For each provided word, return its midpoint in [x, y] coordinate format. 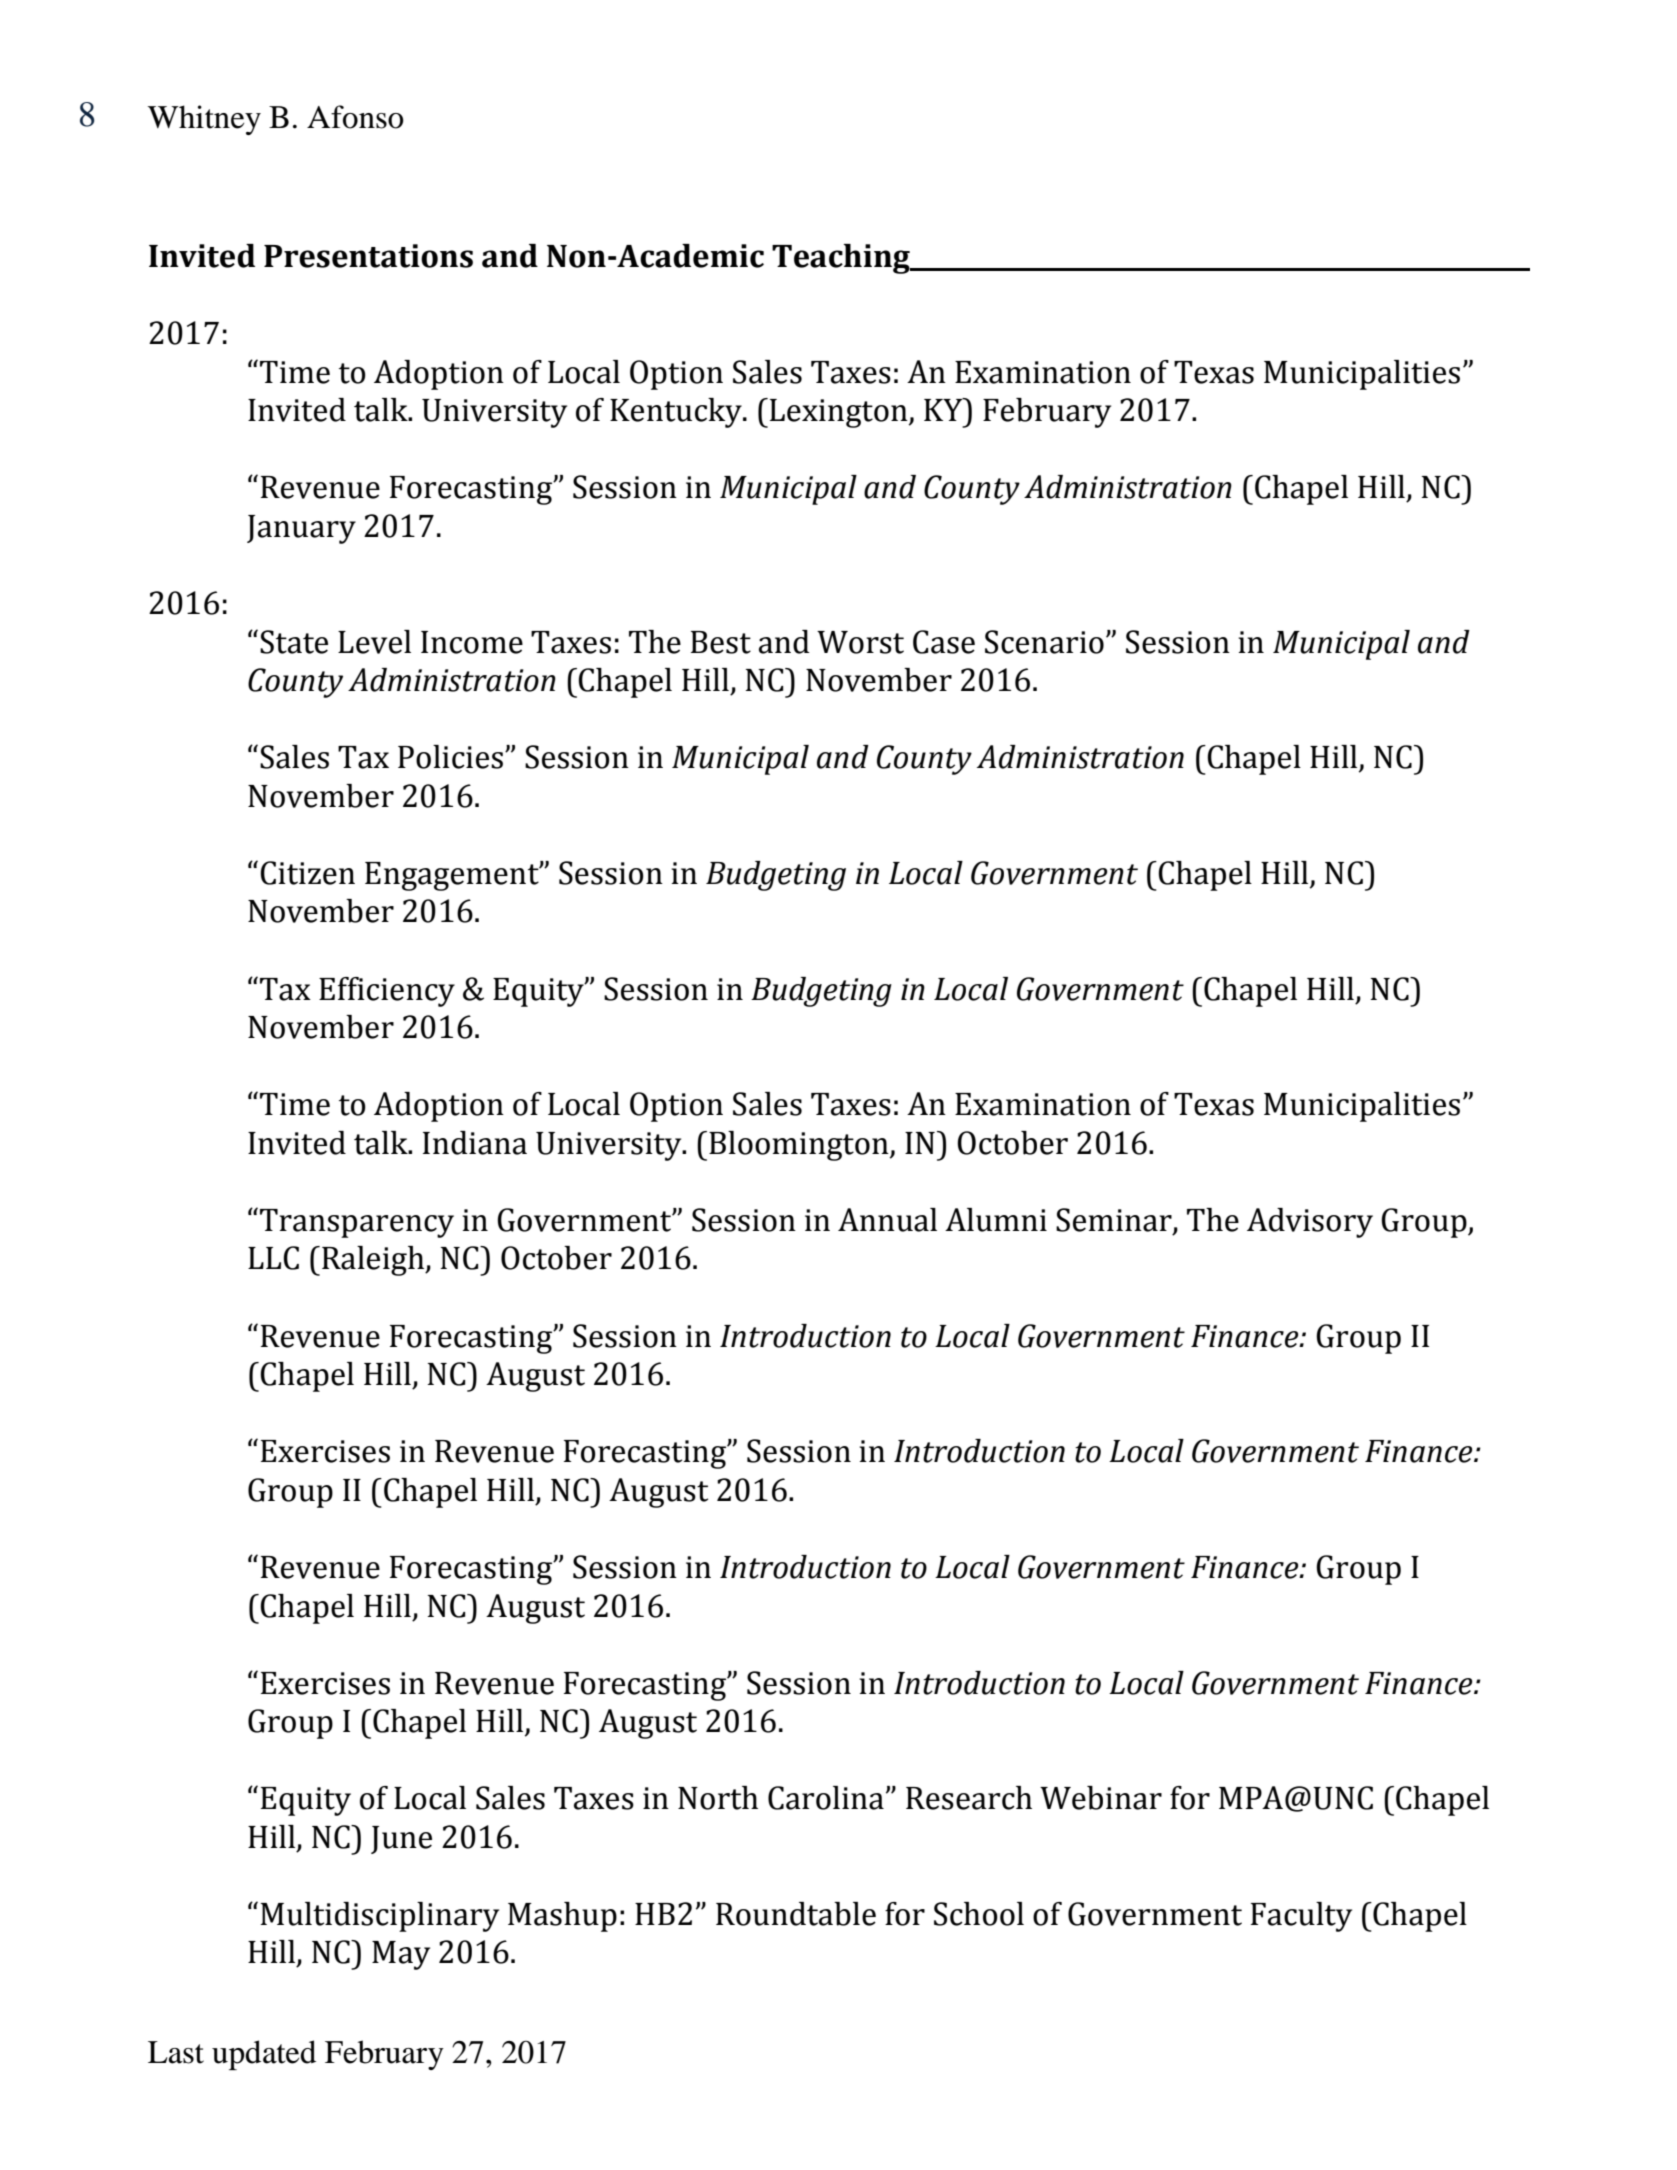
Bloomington [800, 1146]
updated [264, 2055]
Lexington [840, 413]
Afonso [355, 117]
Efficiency [387, 992]
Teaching [842, 259]
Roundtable [796, 1914]
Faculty [1301, 1917]
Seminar [1115, 1221]
